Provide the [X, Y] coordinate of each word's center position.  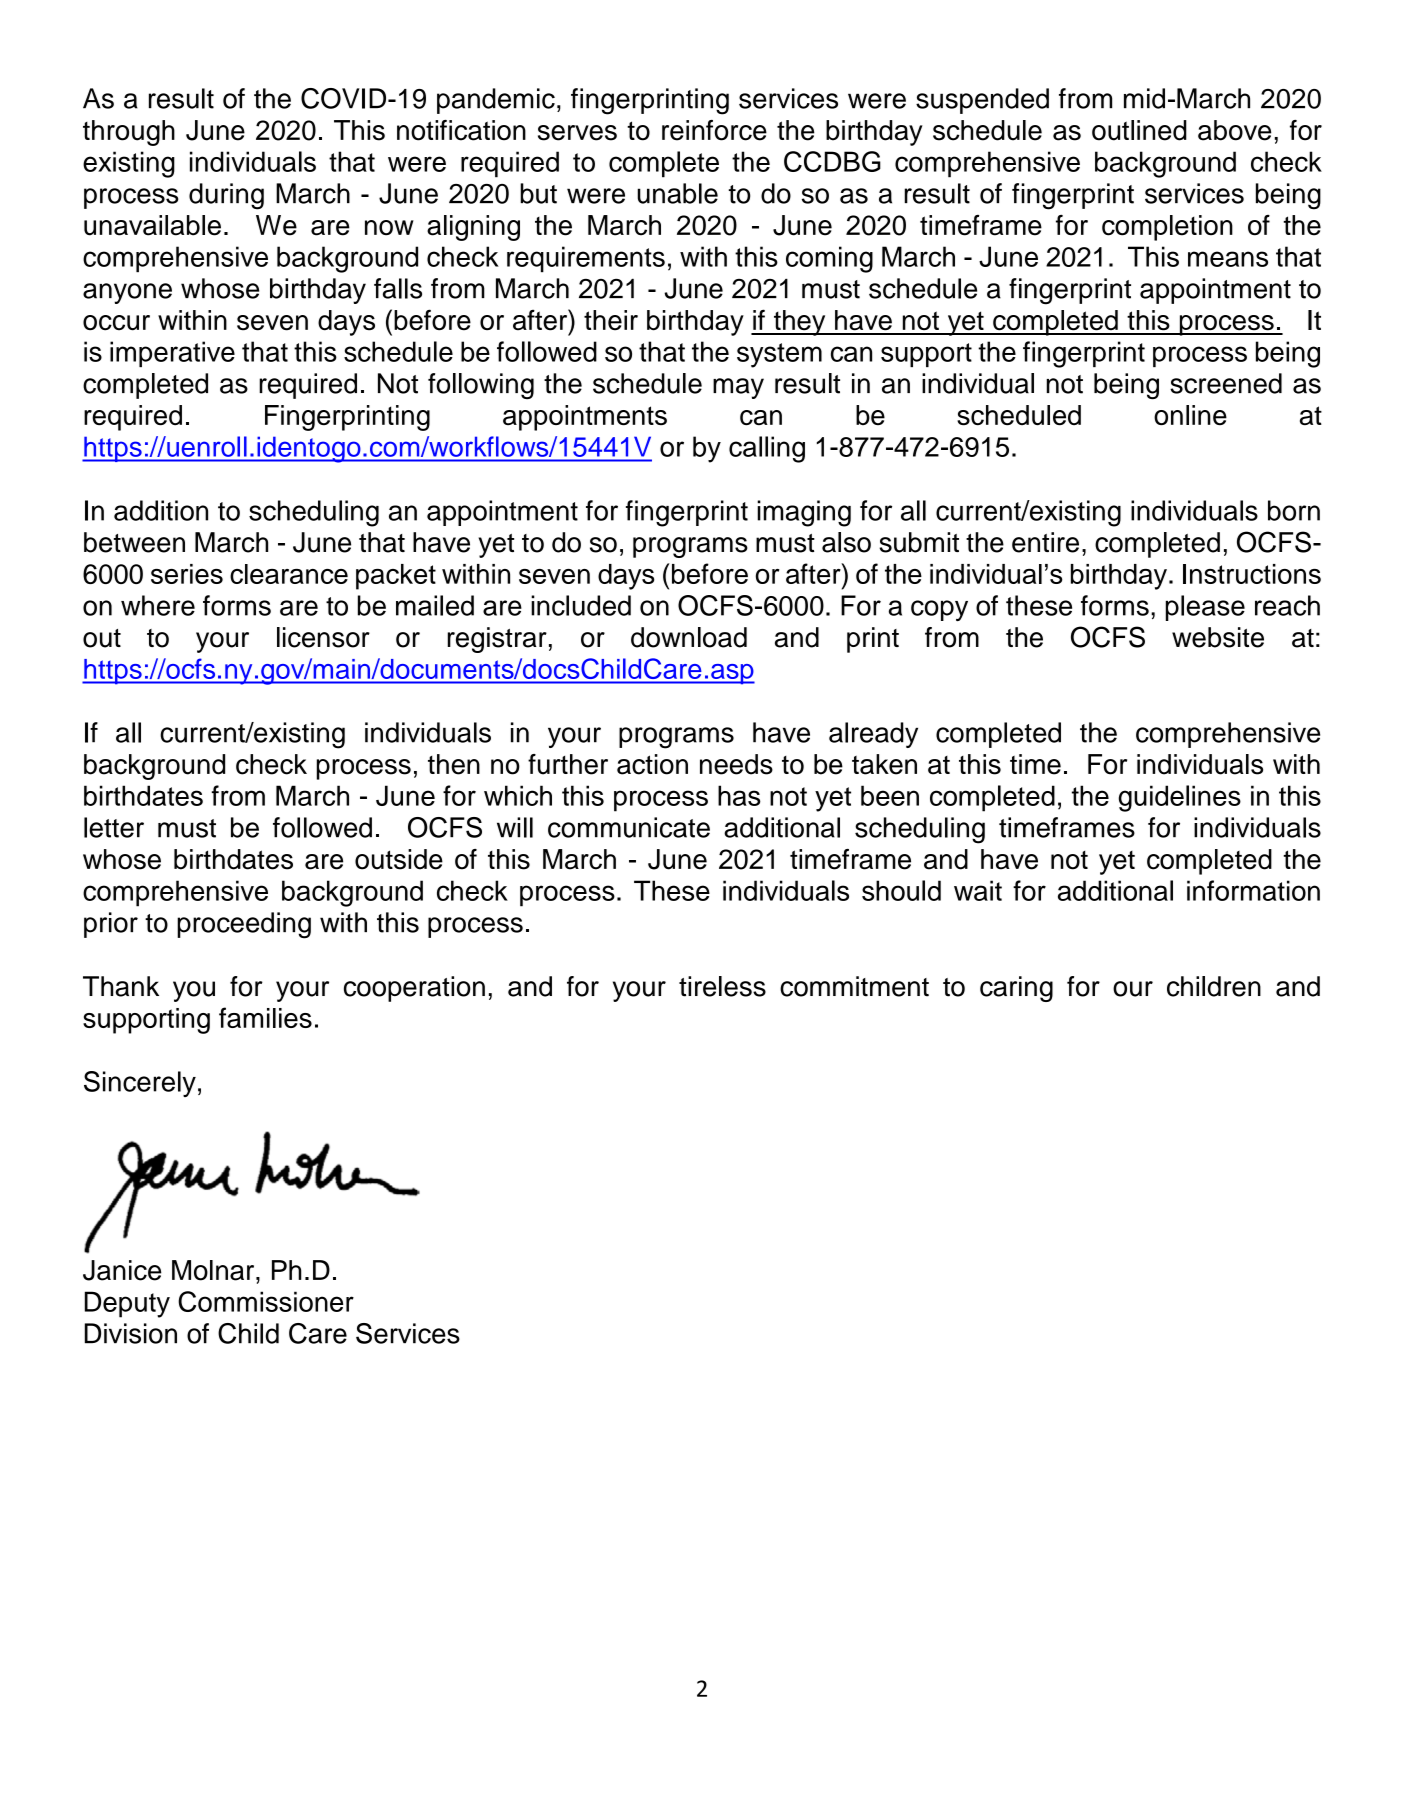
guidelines [1180, 798]
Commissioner [266, 1301]
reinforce [714, 130]
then [454, 764]
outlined [1139, 130]
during [226, 196]
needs [736, 764]
